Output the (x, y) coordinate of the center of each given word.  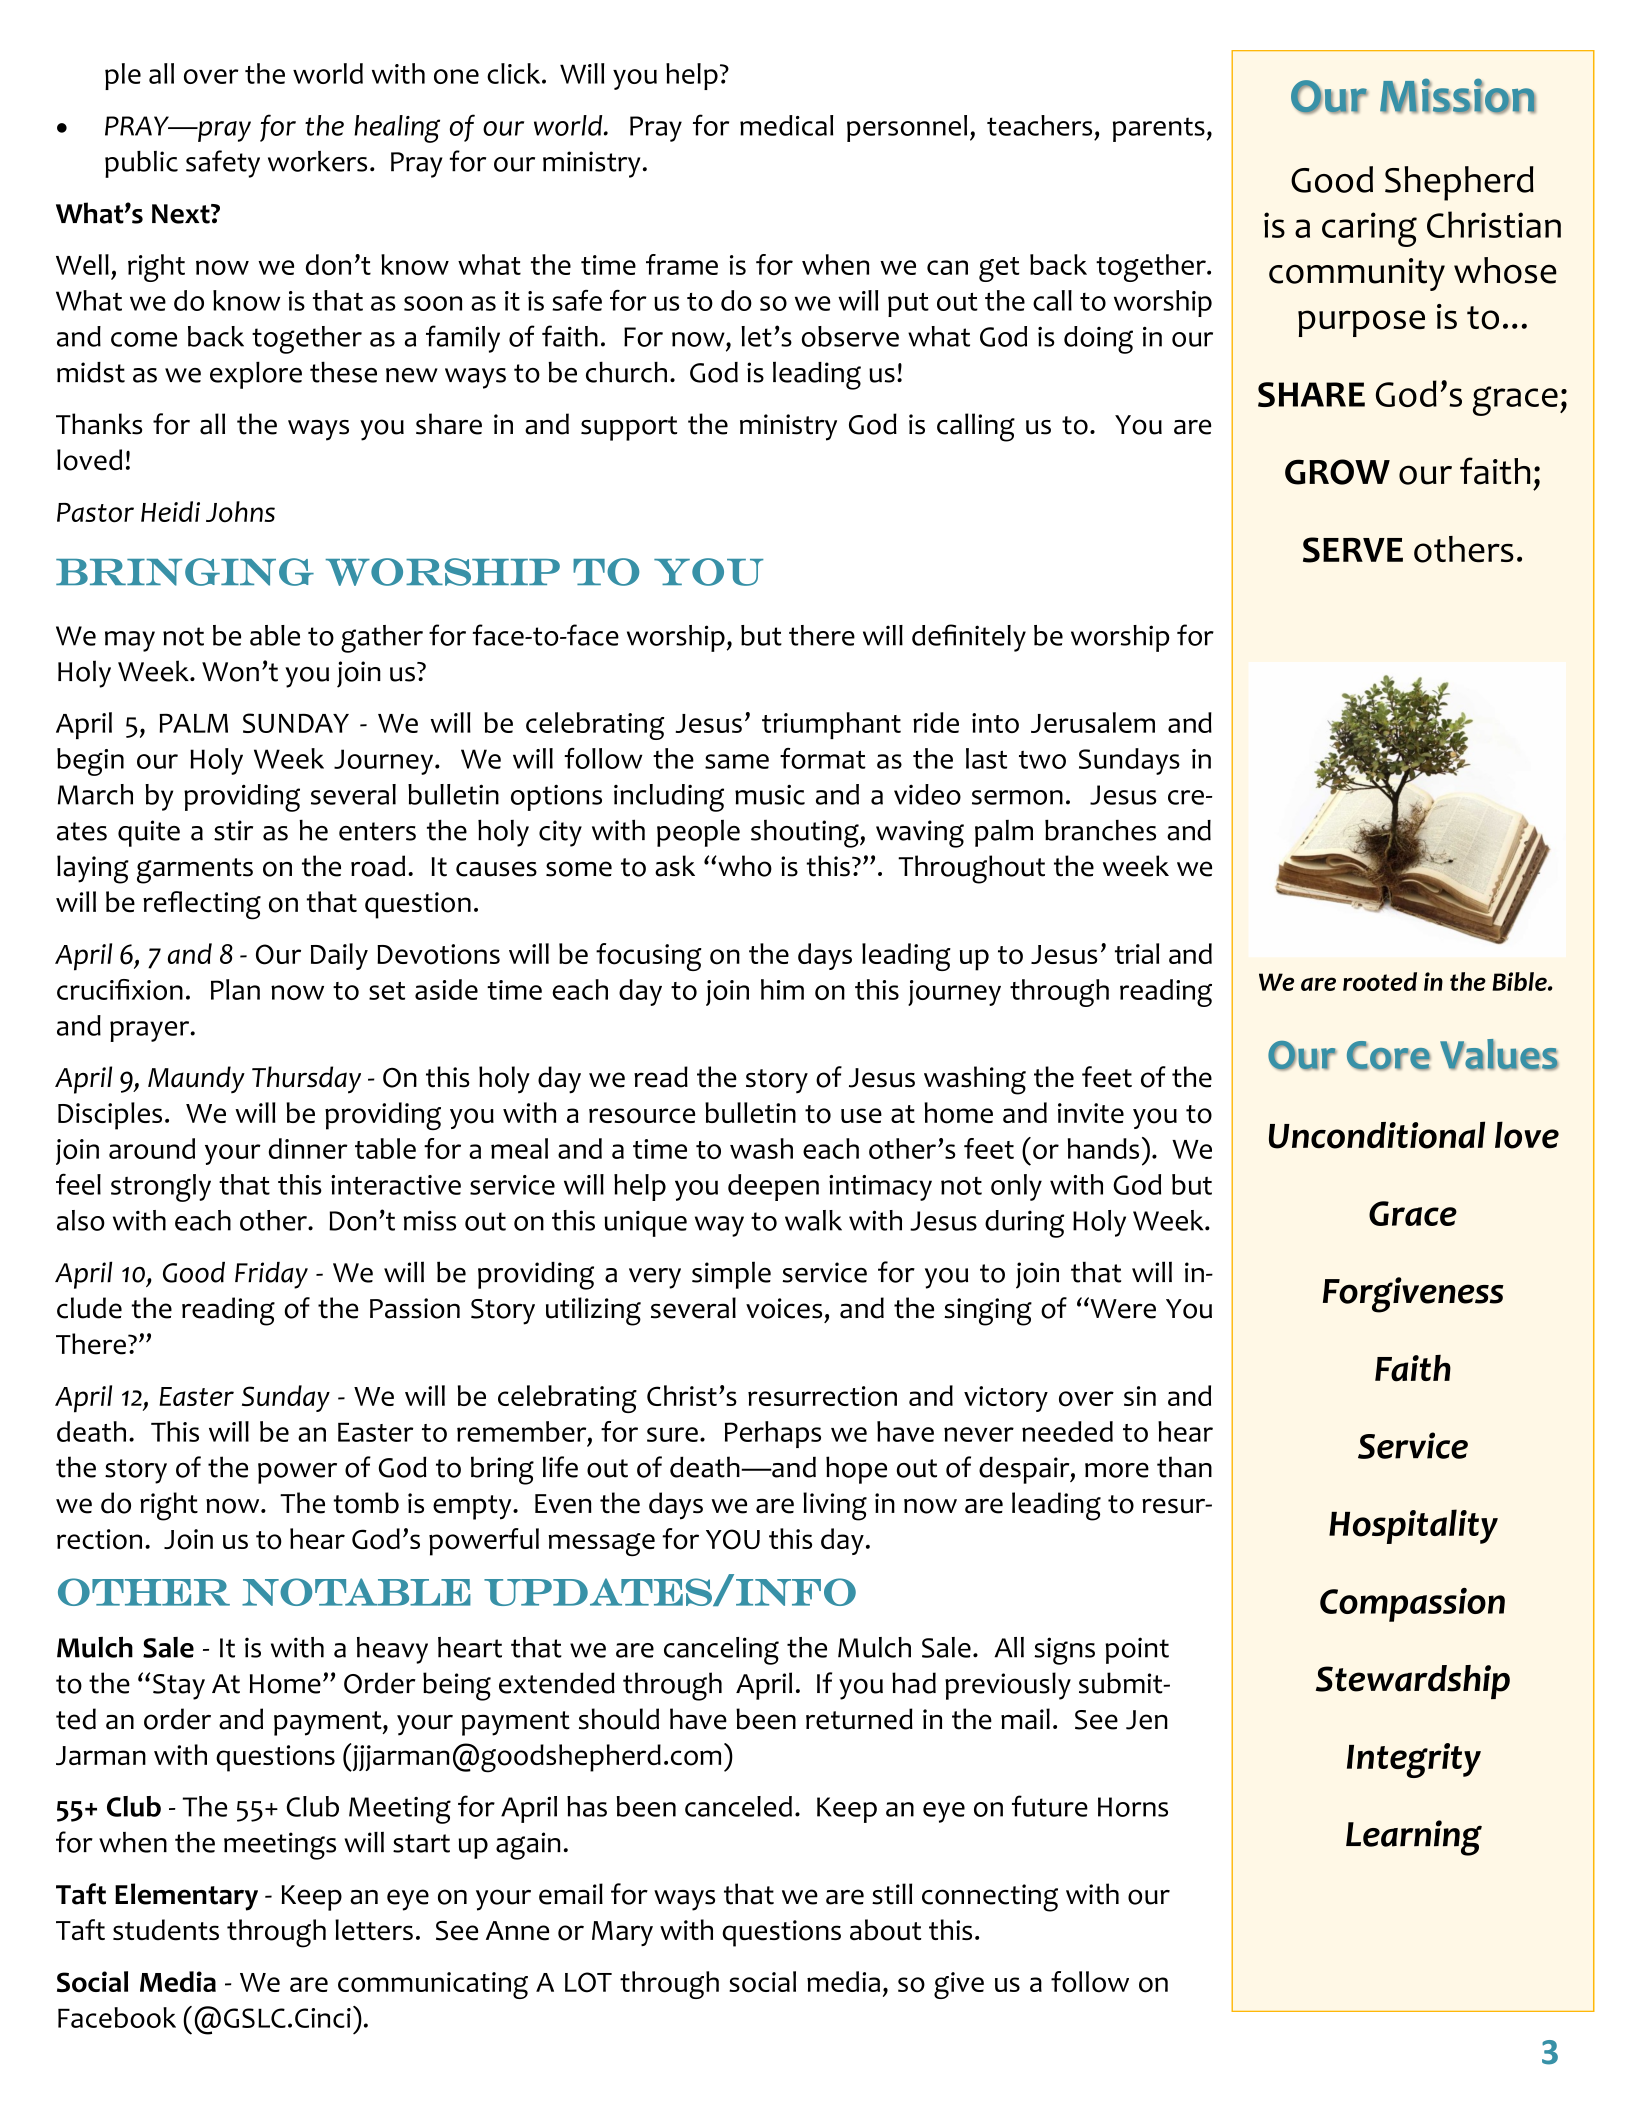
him (782, 989)
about (885, 1930)
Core (1389, 1056)
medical (786, 125)
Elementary (186, 1897)
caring (1369, 229)
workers (317, 161)
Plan (235, 989)
